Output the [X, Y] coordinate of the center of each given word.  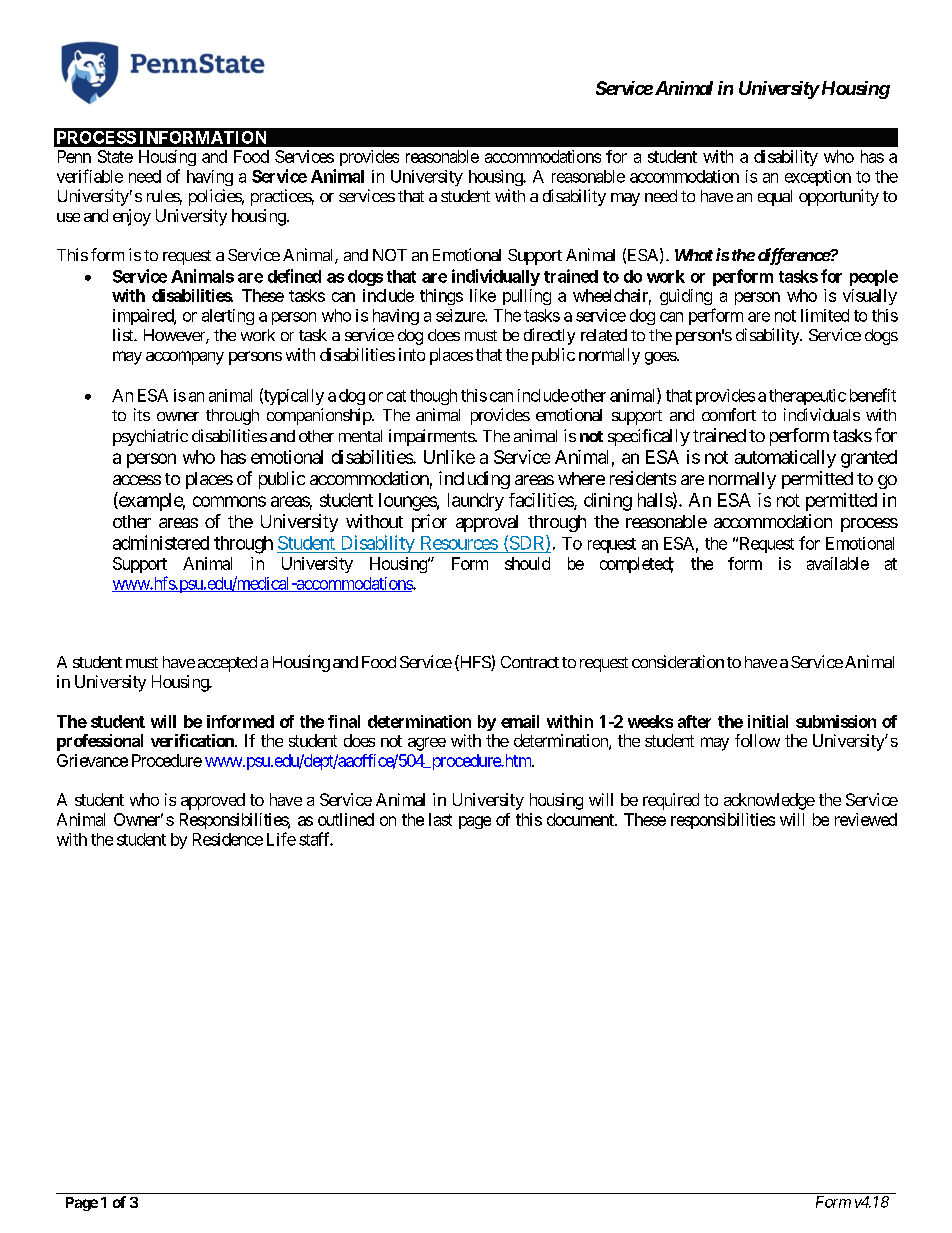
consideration [678, 661]
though [433, 397]
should [527, 563]
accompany [185, 358]
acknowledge [769, 801]
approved [213, 801]
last [440, 819]
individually [496, 277]
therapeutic [807, 397]
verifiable [90, 176]
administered [161, 542]
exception [818, 178]
